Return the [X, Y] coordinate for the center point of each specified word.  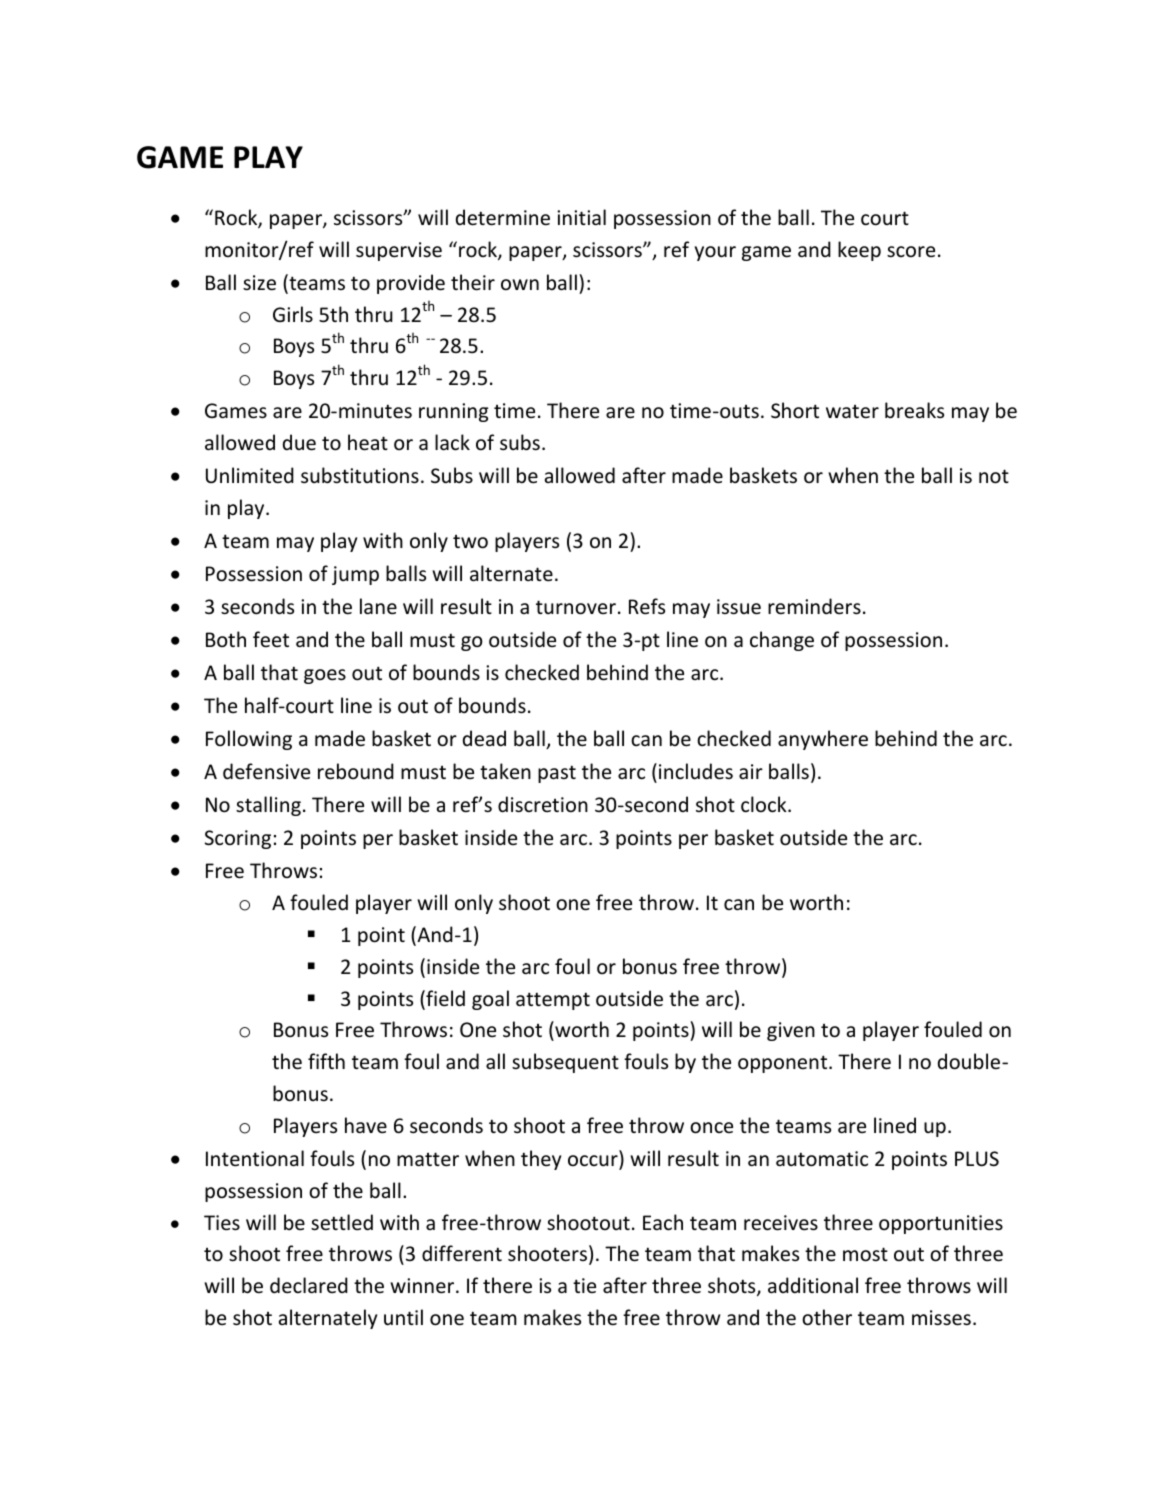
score [911, 252]
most [865, 1254]
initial [581, 217]
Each [663, 1222]
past [557, 774]
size [259, 283]
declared [309, 1285]
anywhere [823, 740]
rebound [356, 771]
